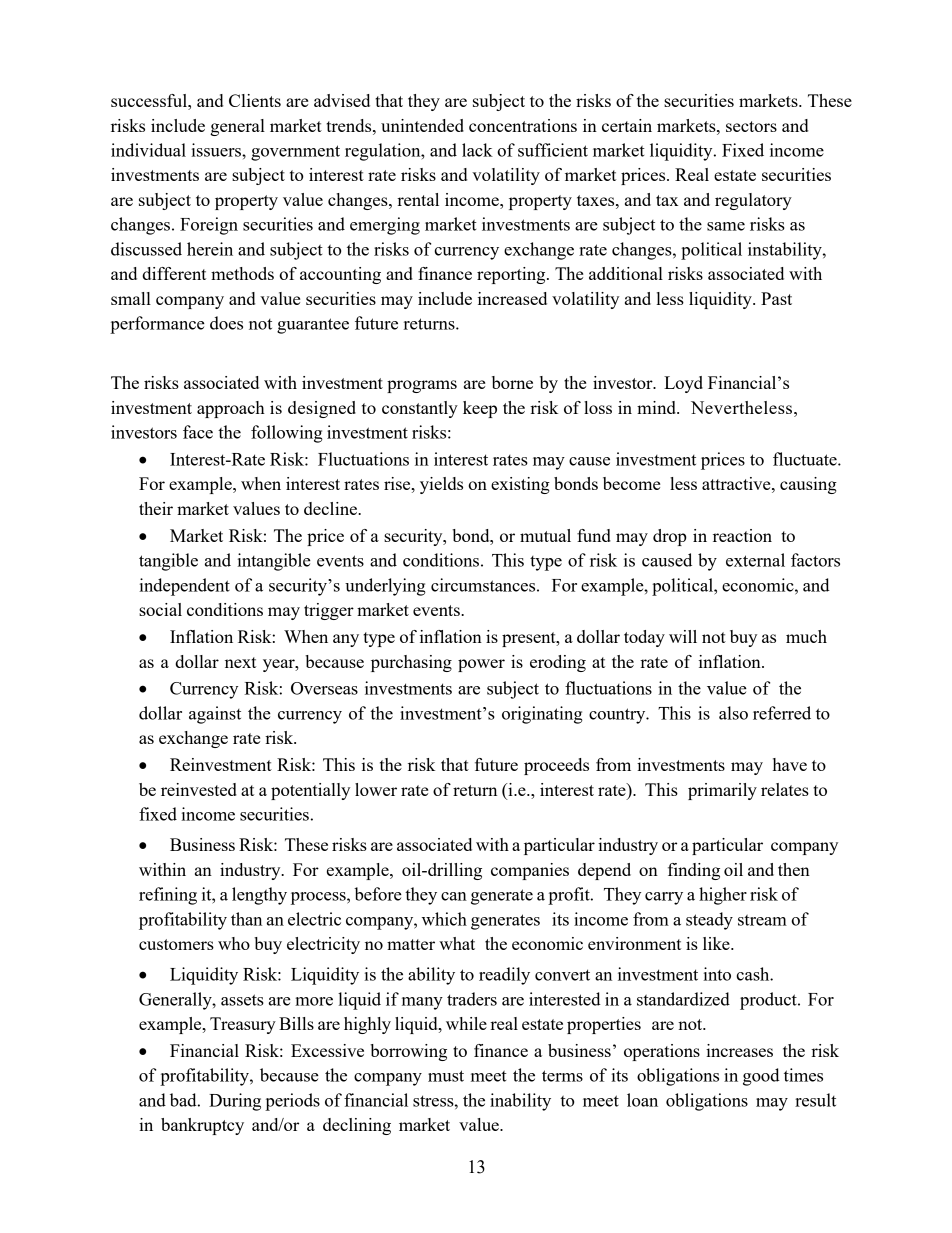 This document has height=1233, width=952. I want to click on lack, so click(477, 150).
